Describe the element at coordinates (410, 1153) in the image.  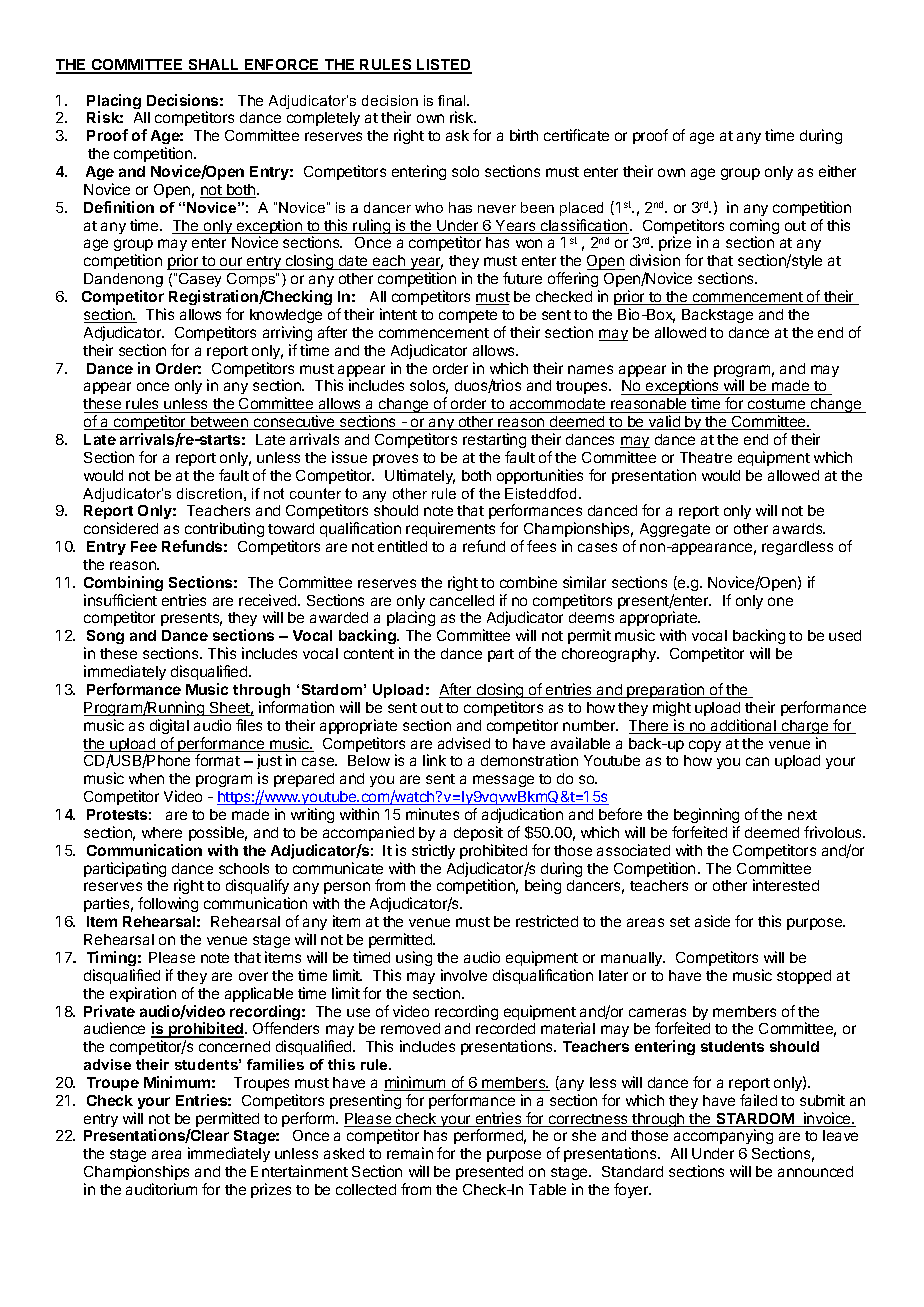
I see `remain` at that location.
